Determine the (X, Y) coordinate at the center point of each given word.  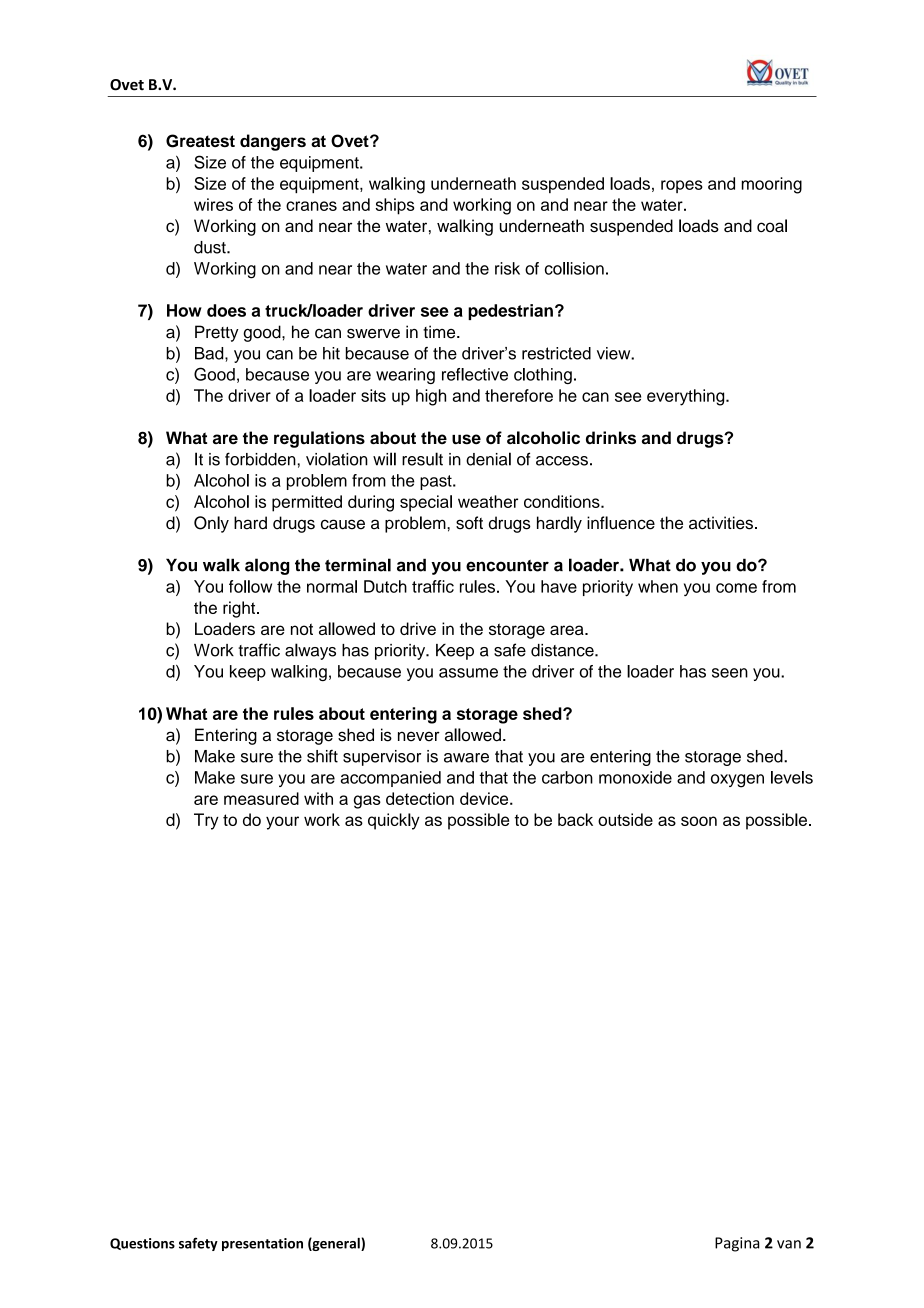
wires (213, 204)
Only (211, 524)
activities (721, 523)
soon (699, 821)
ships (395, 206)
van (789, 1244)
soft (469, 523)
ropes (682, 186)
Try (206, 821)
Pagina (737, 1244)
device (485, 798)
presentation (262, 1244)
